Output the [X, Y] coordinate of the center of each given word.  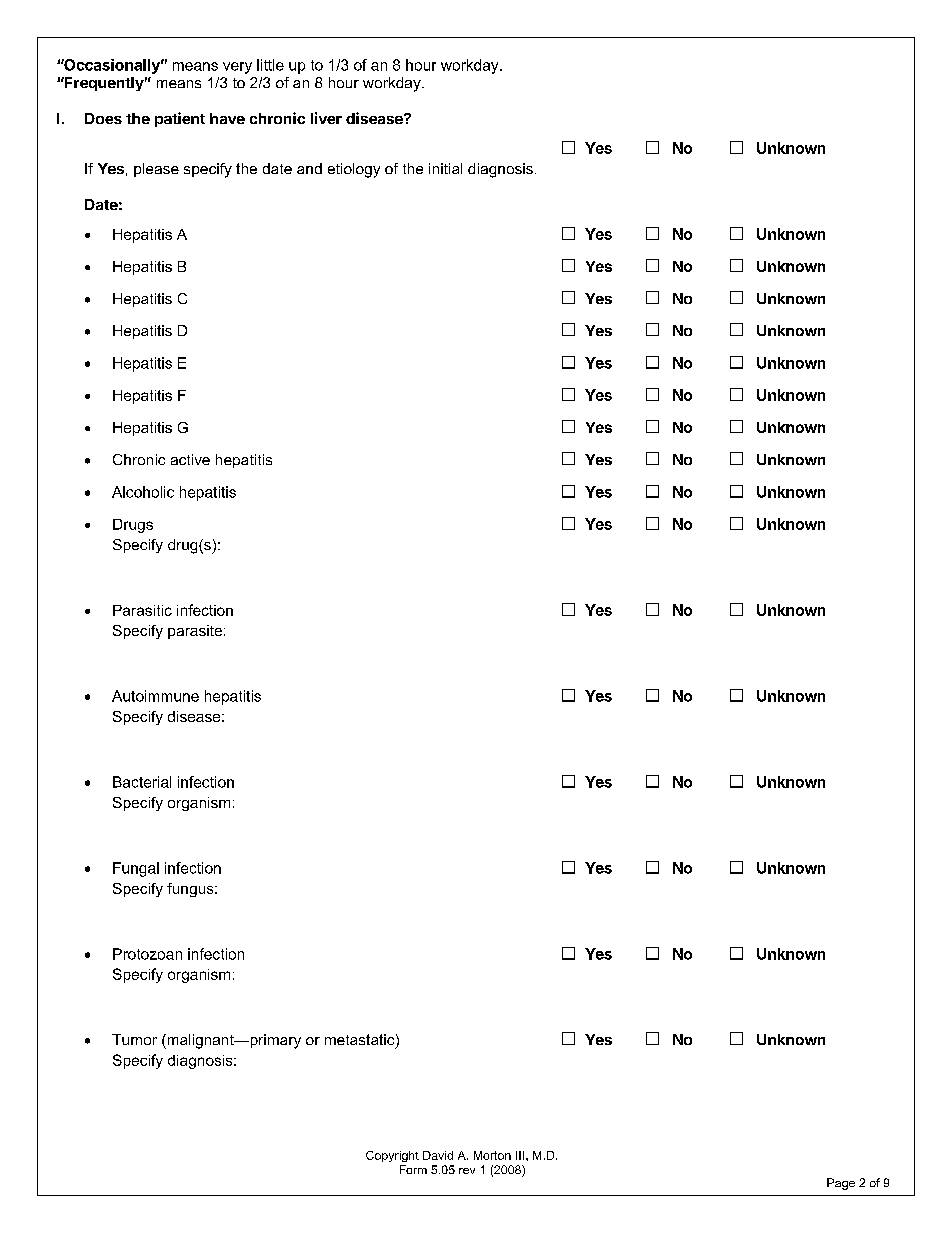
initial [445, 168]
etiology [354, 170]
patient [180, 119]
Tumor [134, 1039]
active [190, 459]
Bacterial [142, 782]
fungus [191, 890]
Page [841, 1184]
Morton [492, 1155]
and [309, 168]
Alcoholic [143, 492]
